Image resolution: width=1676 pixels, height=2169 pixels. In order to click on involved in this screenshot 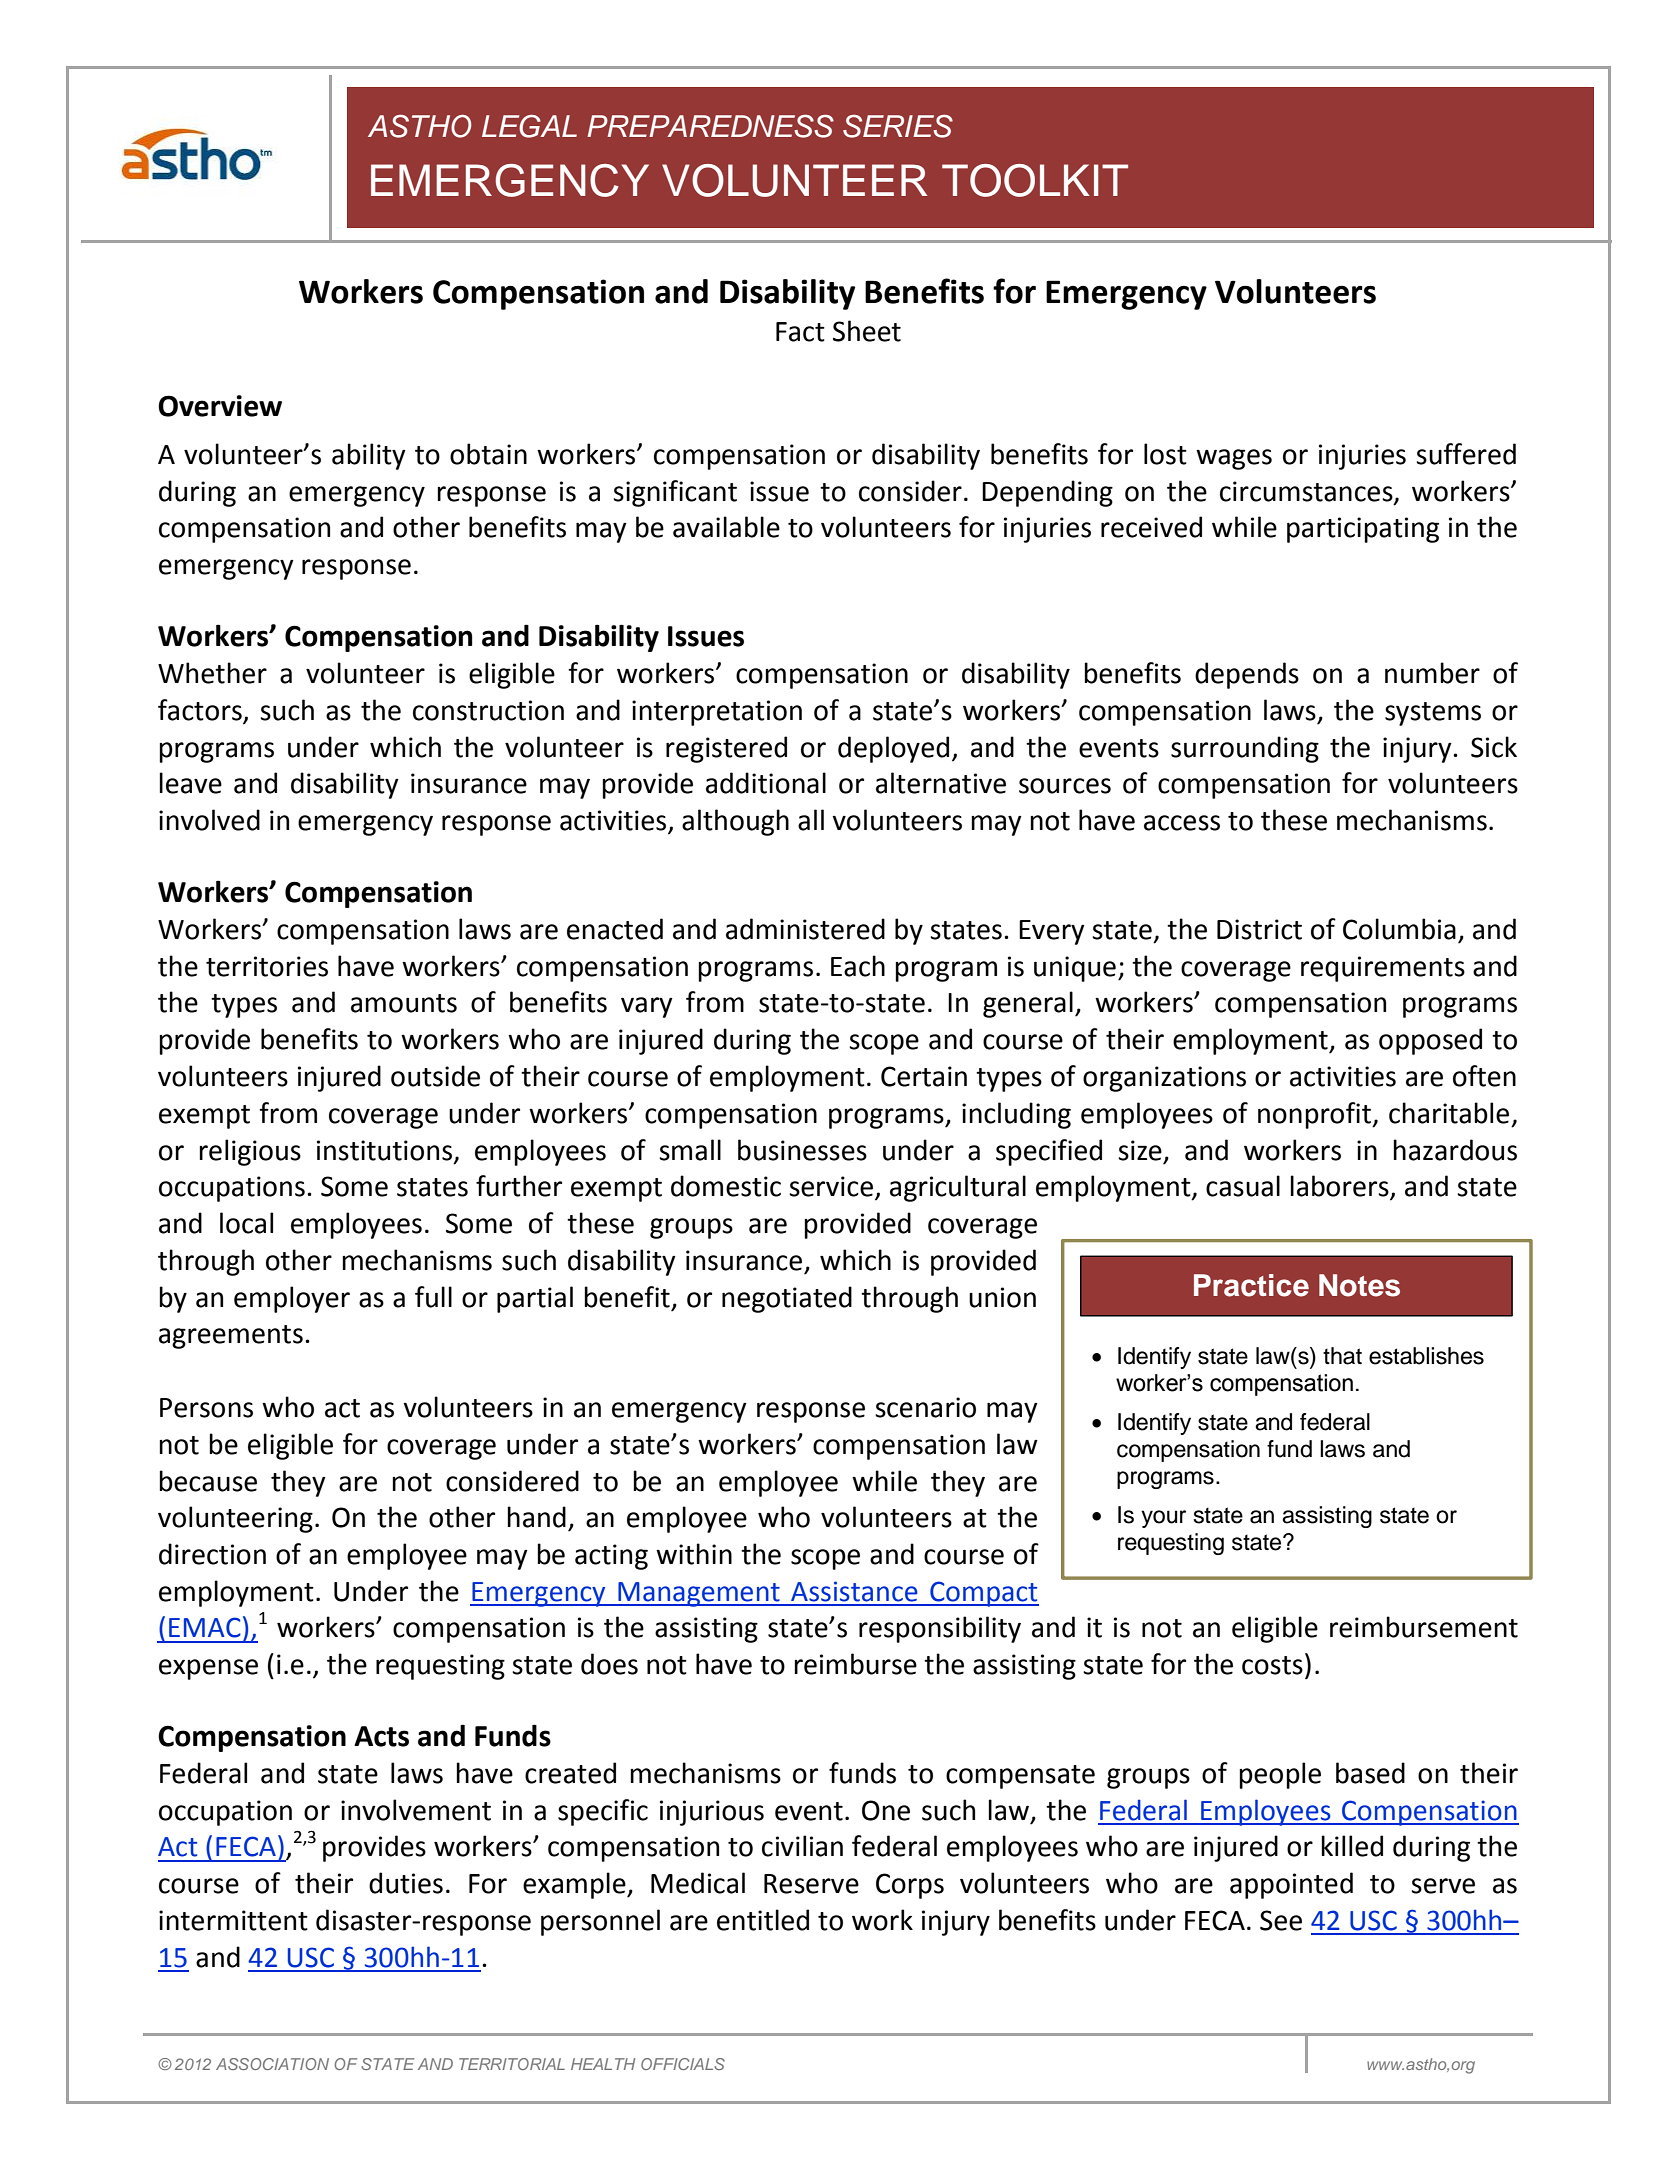, I will do `click(209, 820)`.
